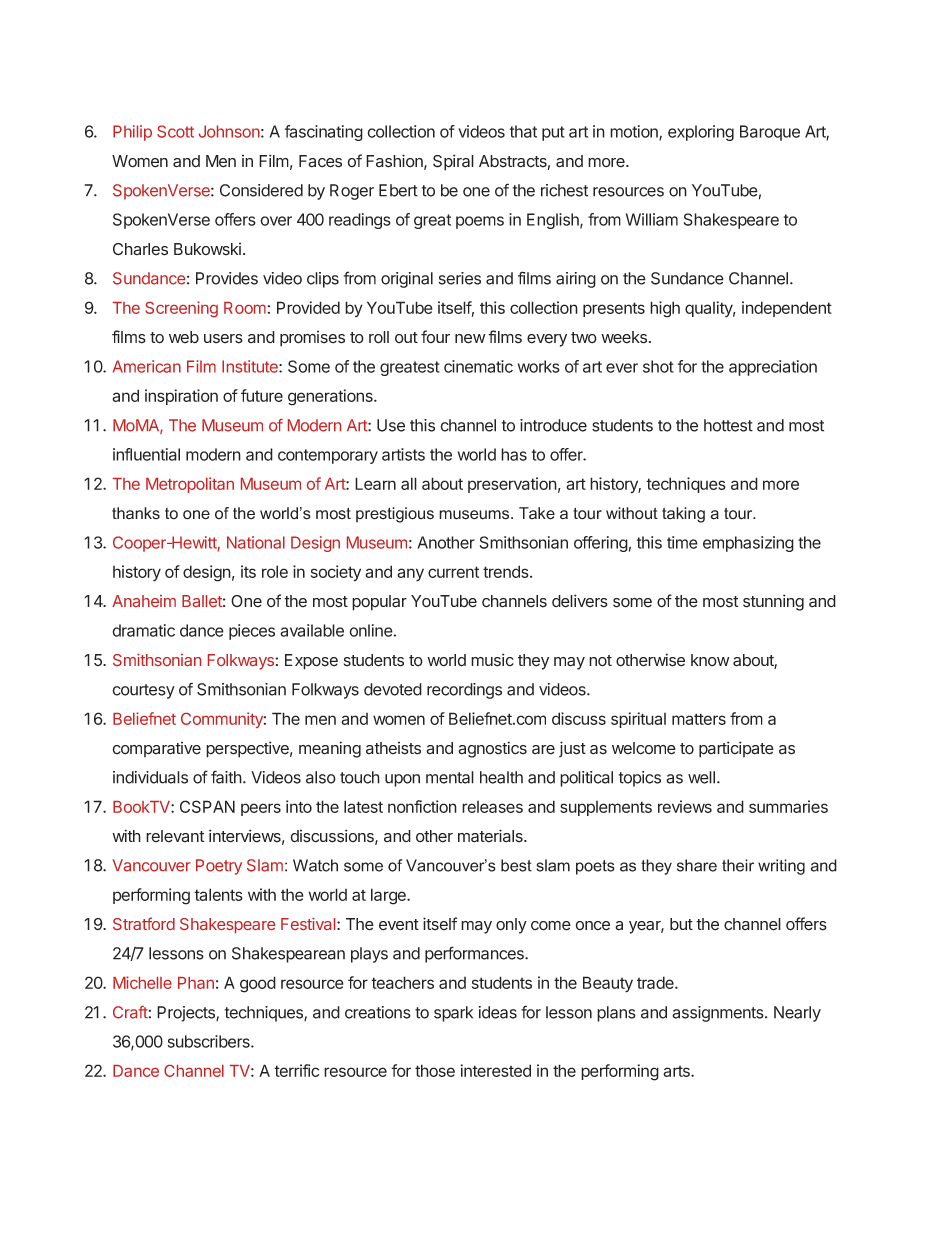 This page has height=1233, width=952. What do you see at coordinates (175, 131) in the page?
I see `Scott` at bounding box center [175, 131].
